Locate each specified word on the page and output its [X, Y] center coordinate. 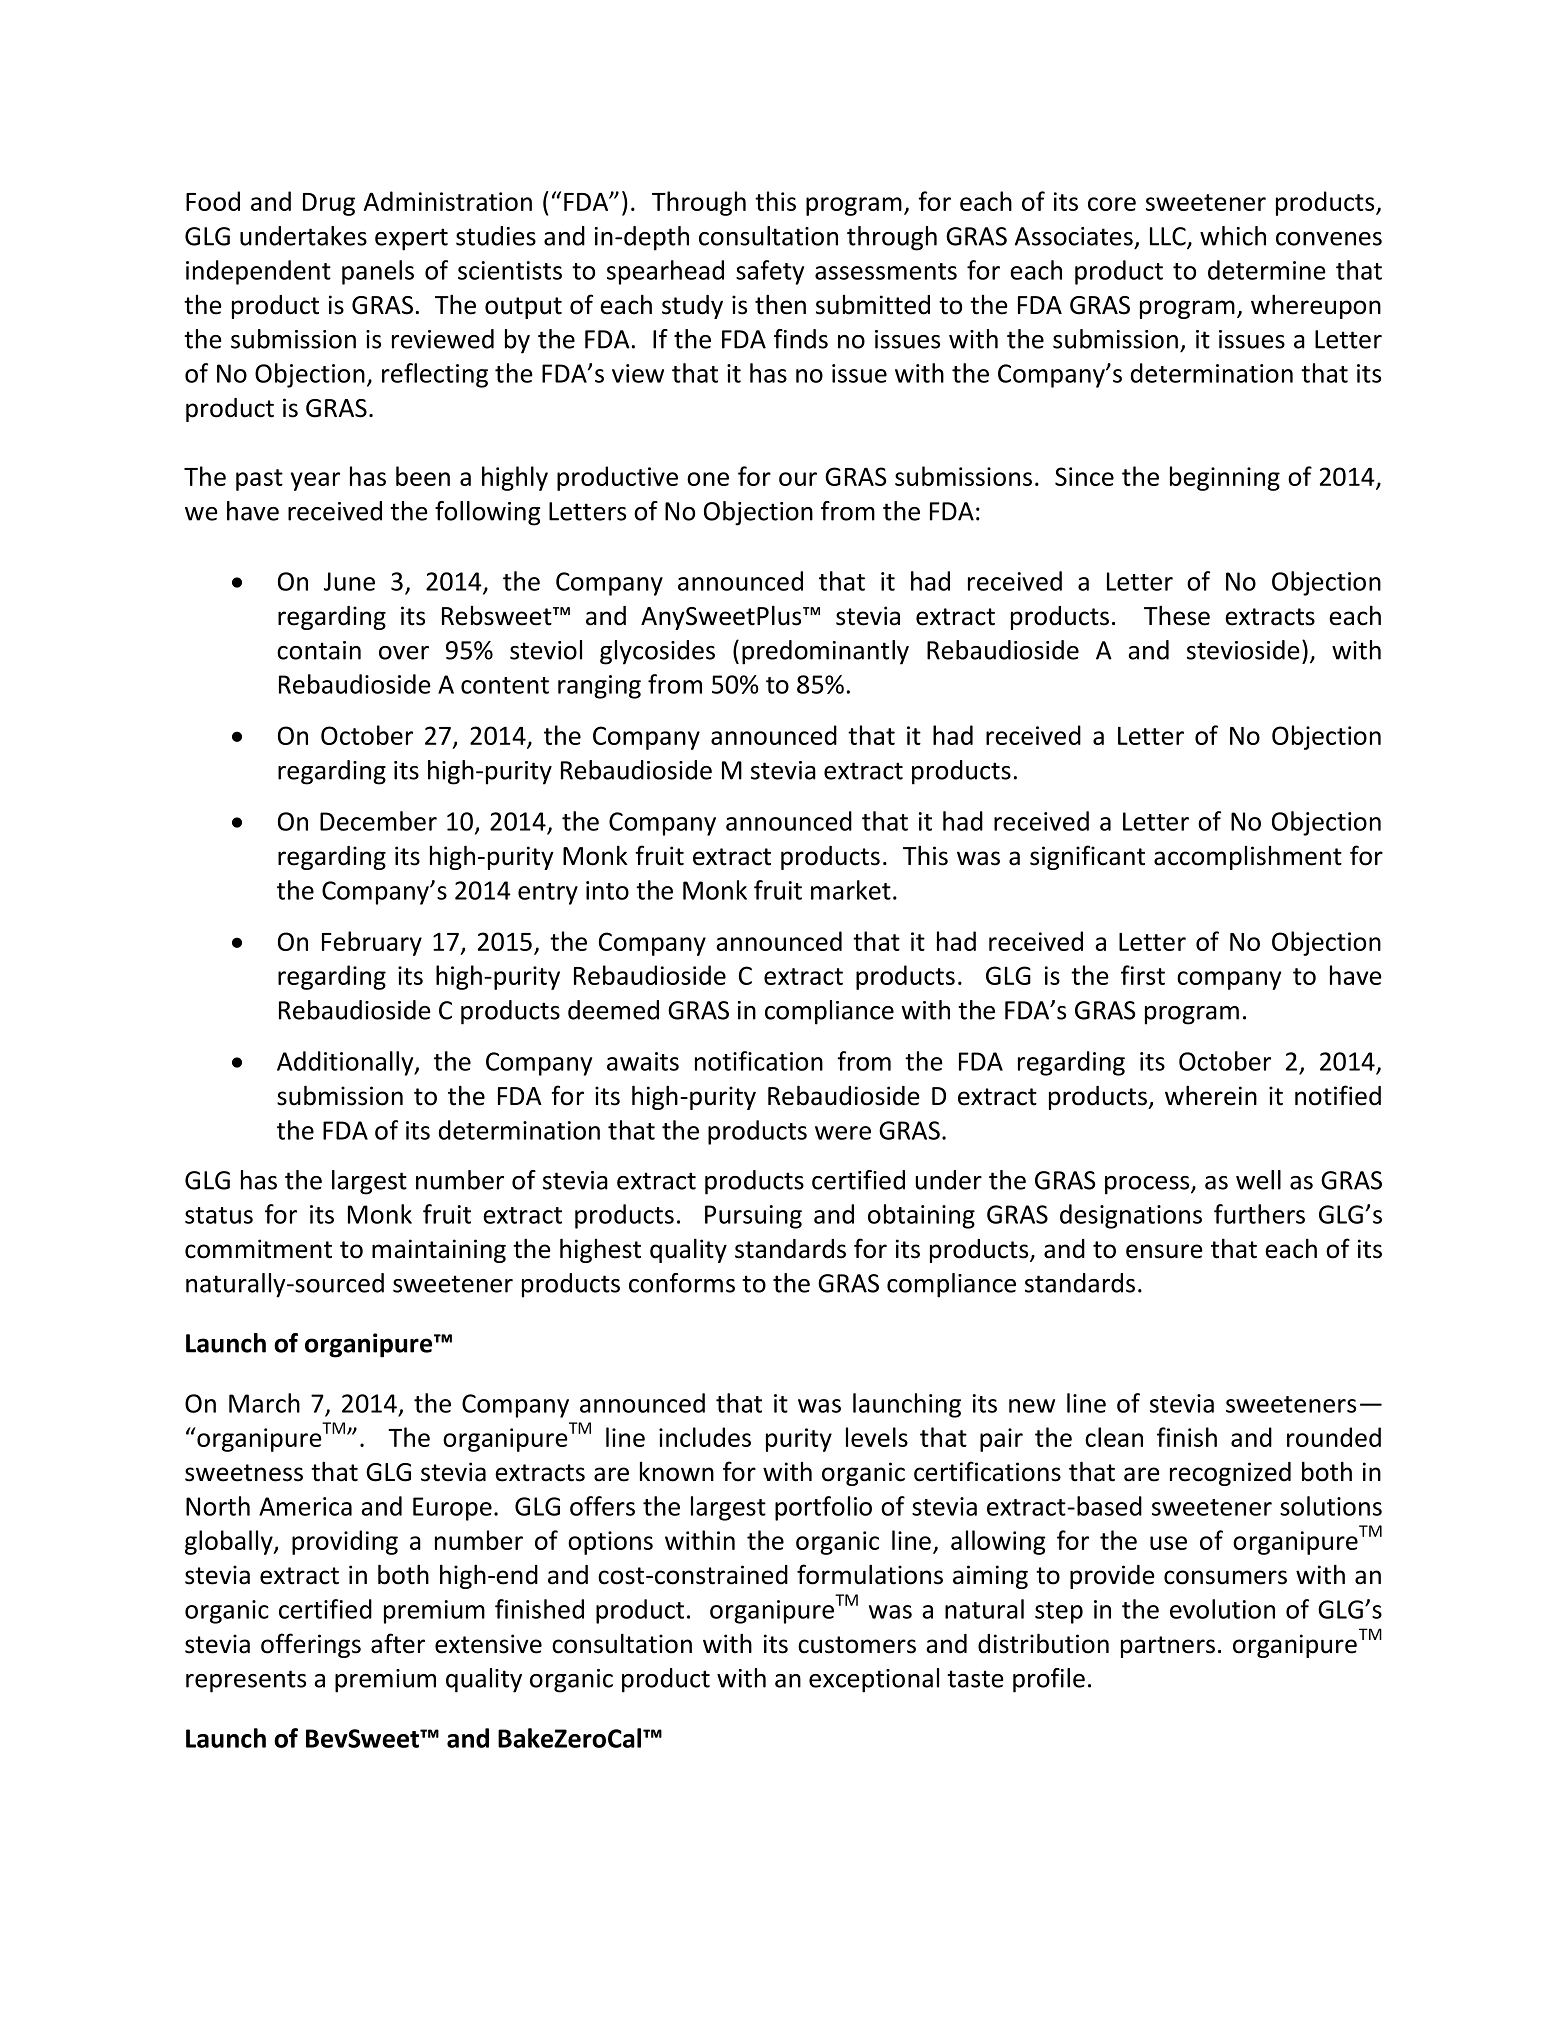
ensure [1164, 1251]
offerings [311, 1645]
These [1177, 615]
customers [857, 1645]
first [1143, 975]
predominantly [825, 652]
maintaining [439, 1251]
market [851, 890]
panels [378, 272]
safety [770, 272]
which [1233, 236]
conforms [682, 1283]
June [349, 581]
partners [1168, 1647]
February [372, 943]
